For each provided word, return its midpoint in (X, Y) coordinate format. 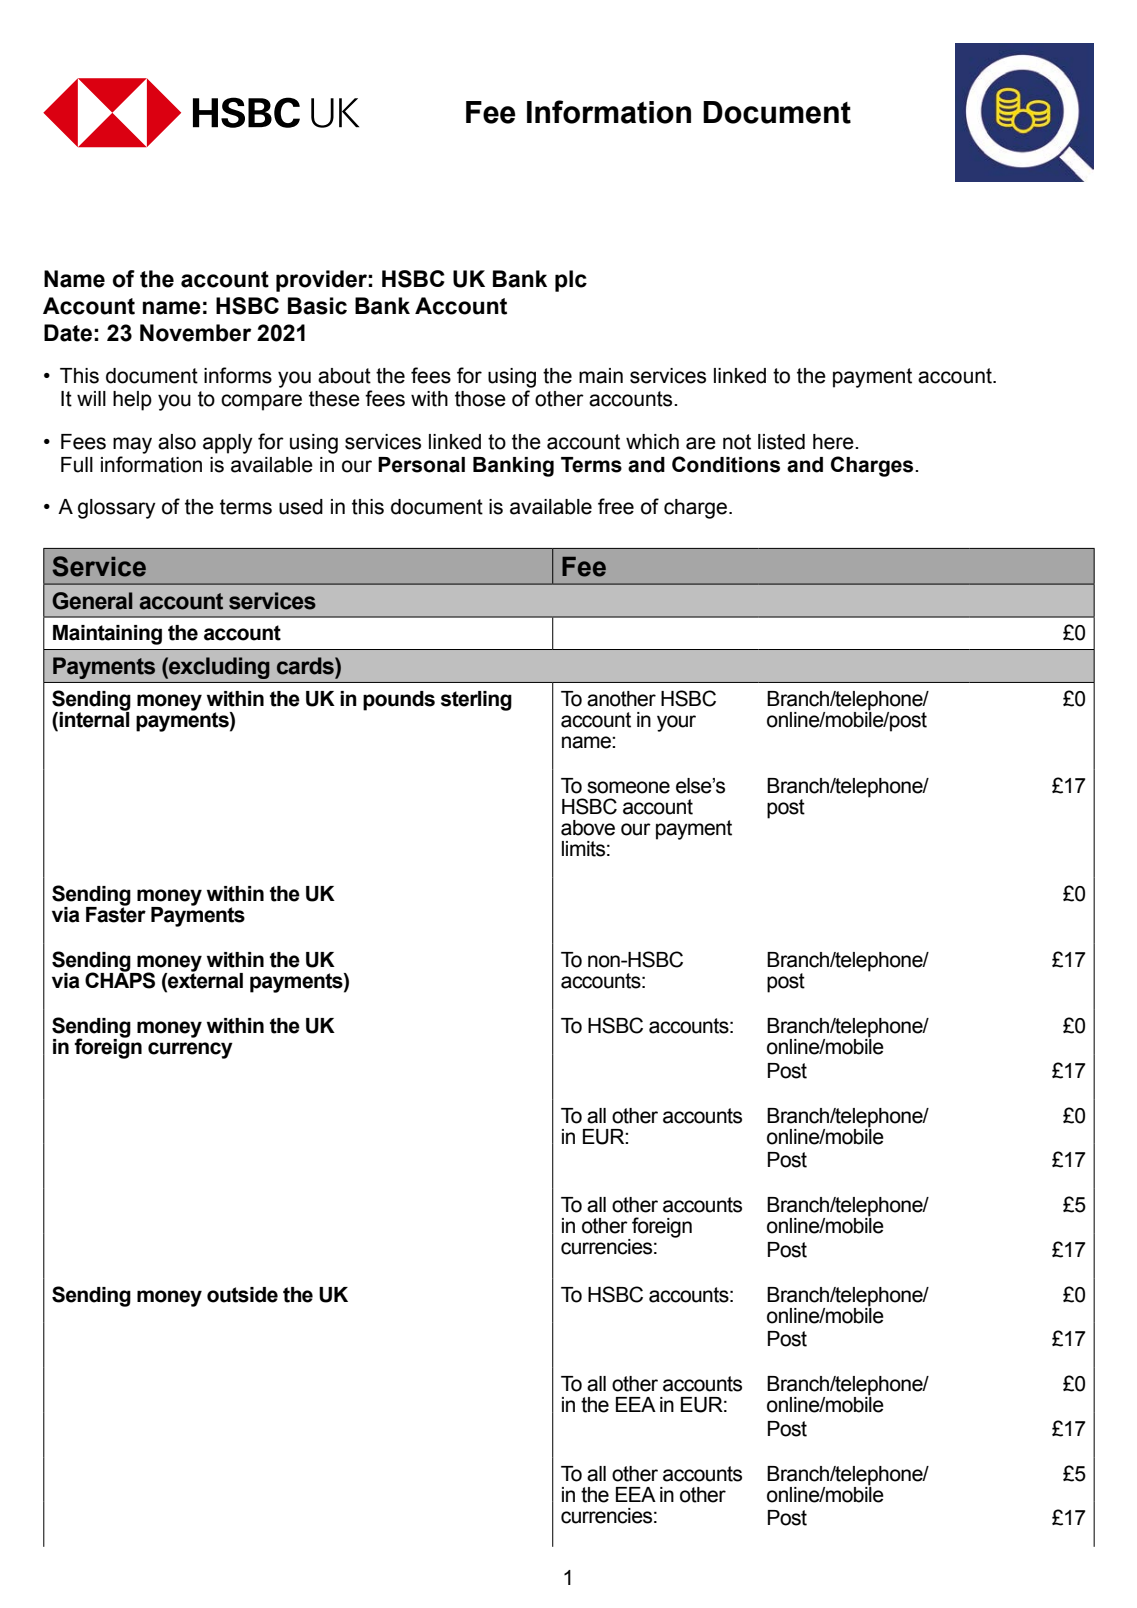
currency (190, 1050)
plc (571, 281)
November (196, 333)
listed (781, 442)
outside (242, 1295)
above (588, 828)
